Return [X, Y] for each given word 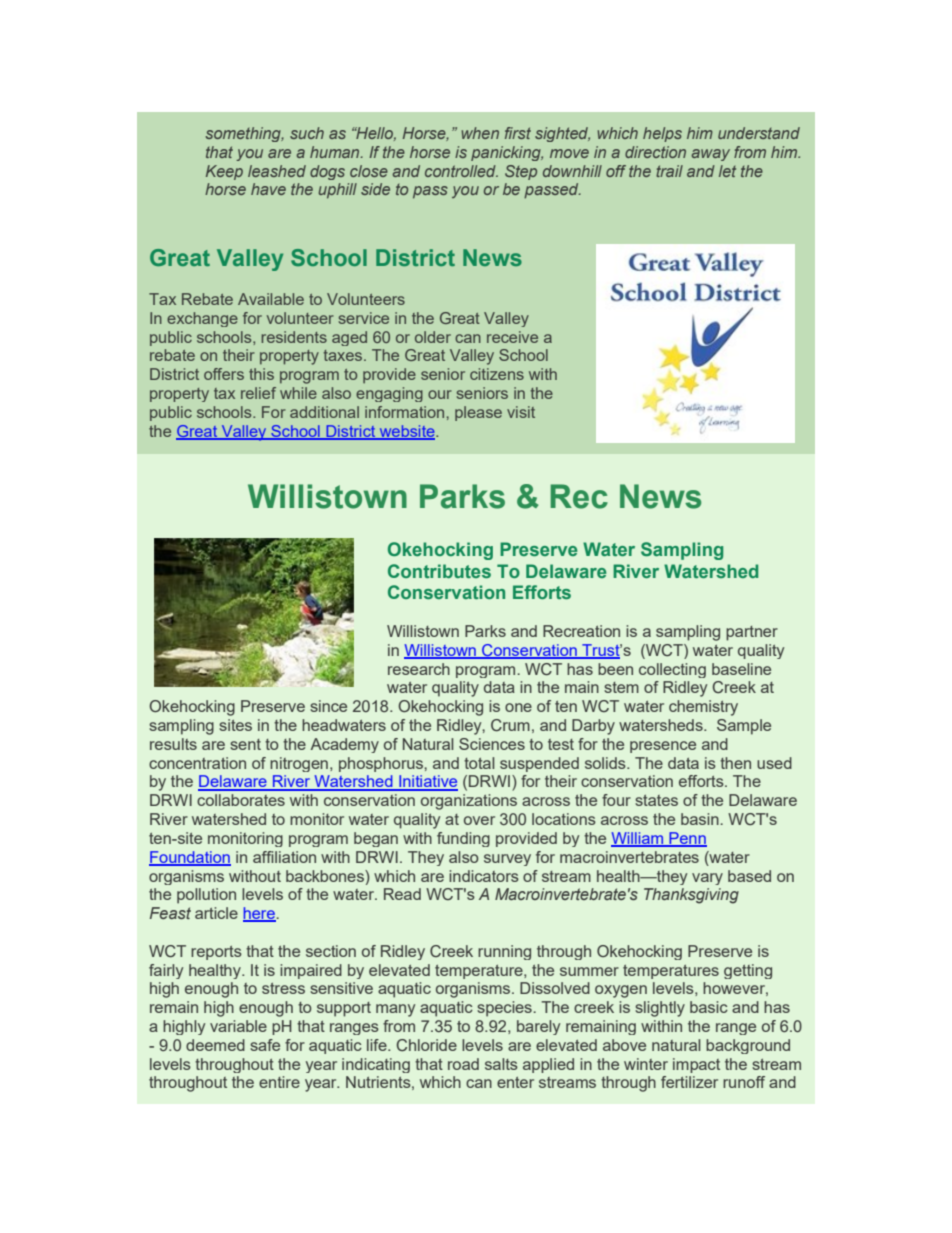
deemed [215, 1045]
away [710, 155]
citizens [497, 374]
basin [701, 819]
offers [224, 374]
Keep [224, 172]
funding [463, 839]
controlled [461, 171]
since [328, 706]
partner [752, 633]
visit [521, 412]
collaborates [241, 800]
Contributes [439, 571]
